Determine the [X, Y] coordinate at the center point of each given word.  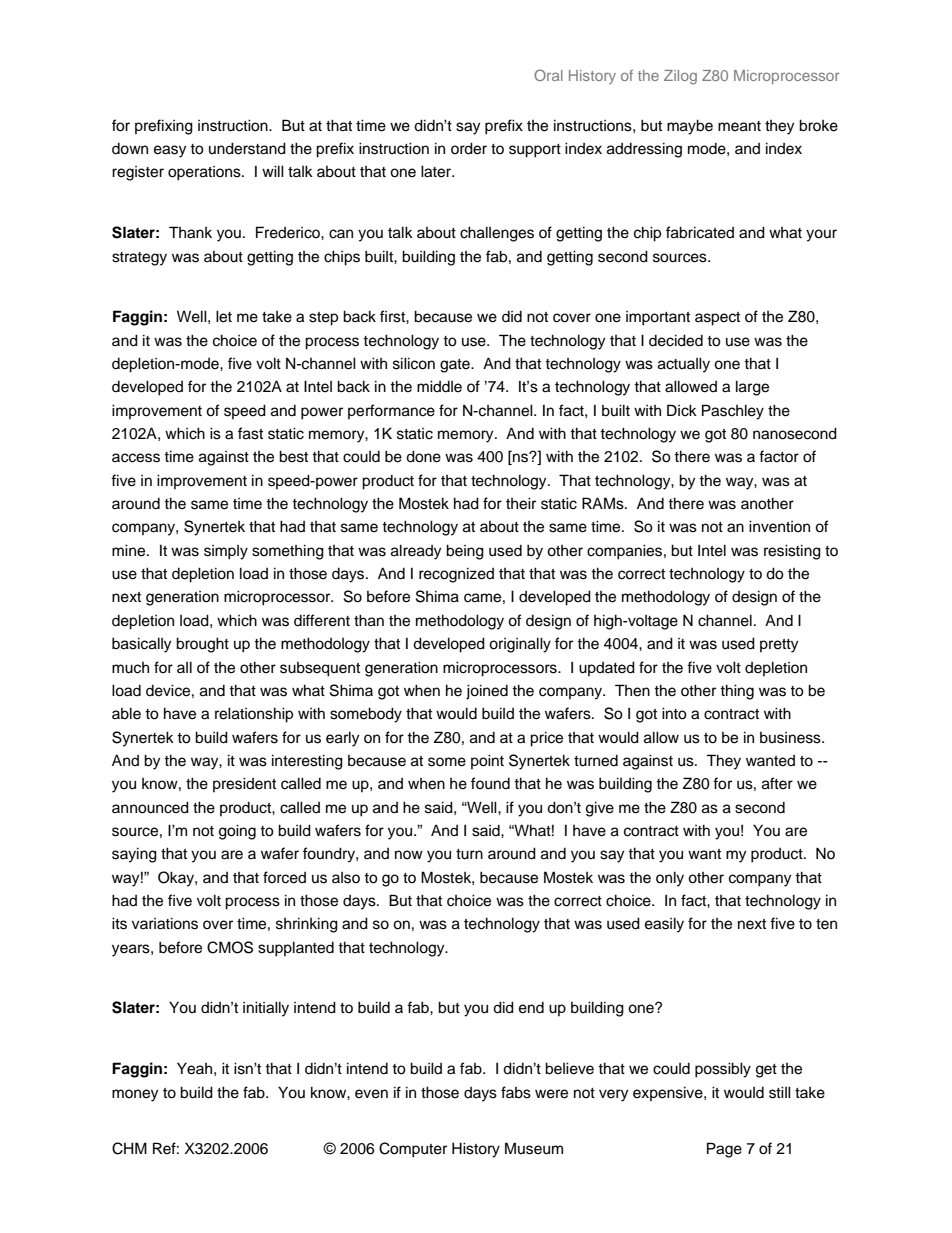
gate [456, 366]
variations [165, 923]
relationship [254, 715]
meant [739, 126]
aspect [717, 319]
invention [779, 526]
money [135, 1095]
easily [664, 925]
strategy [139, 259]
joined [487, 692]
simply [226, 552]
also [346, 878]
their [521, 503]
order [469, 148]
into [674, 713]
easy [170, 151]
